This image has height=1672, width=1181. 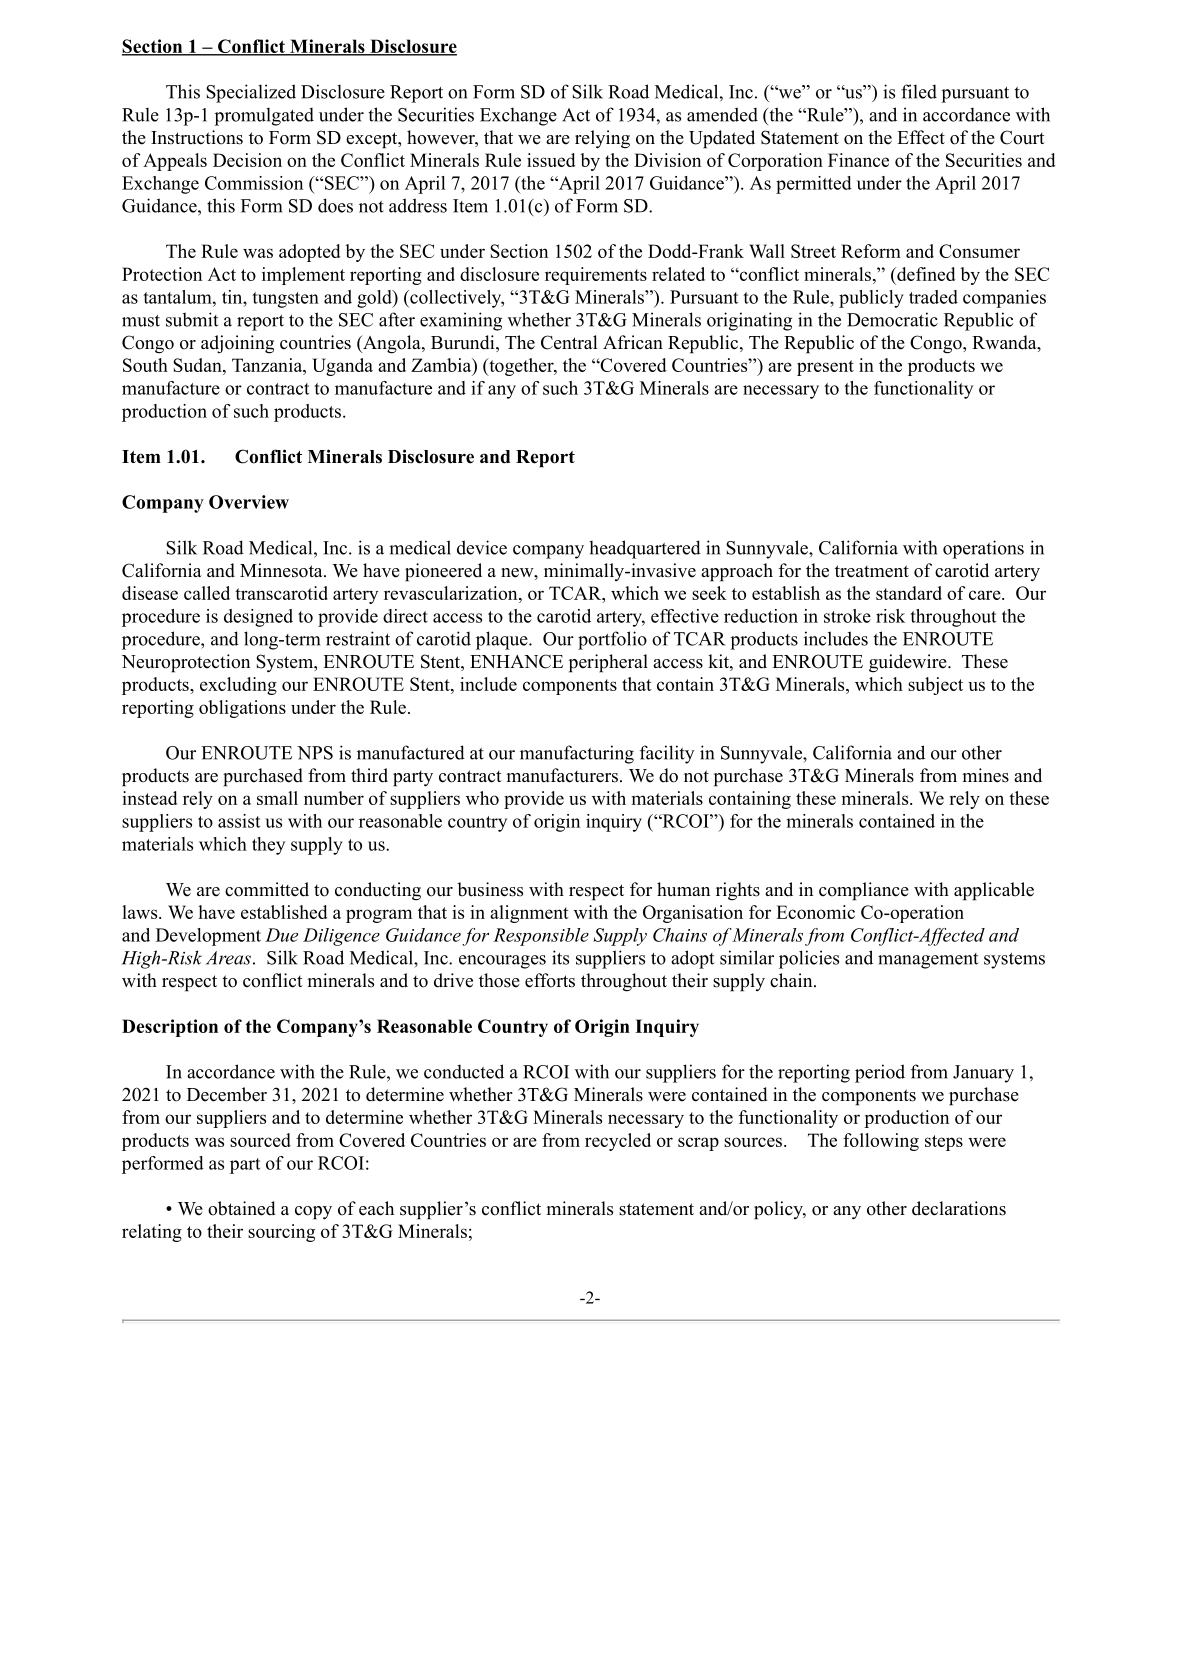 What do you see at coordinates (249, 502) in the image?
I see `Overview` at bounding box center [249, 502].
